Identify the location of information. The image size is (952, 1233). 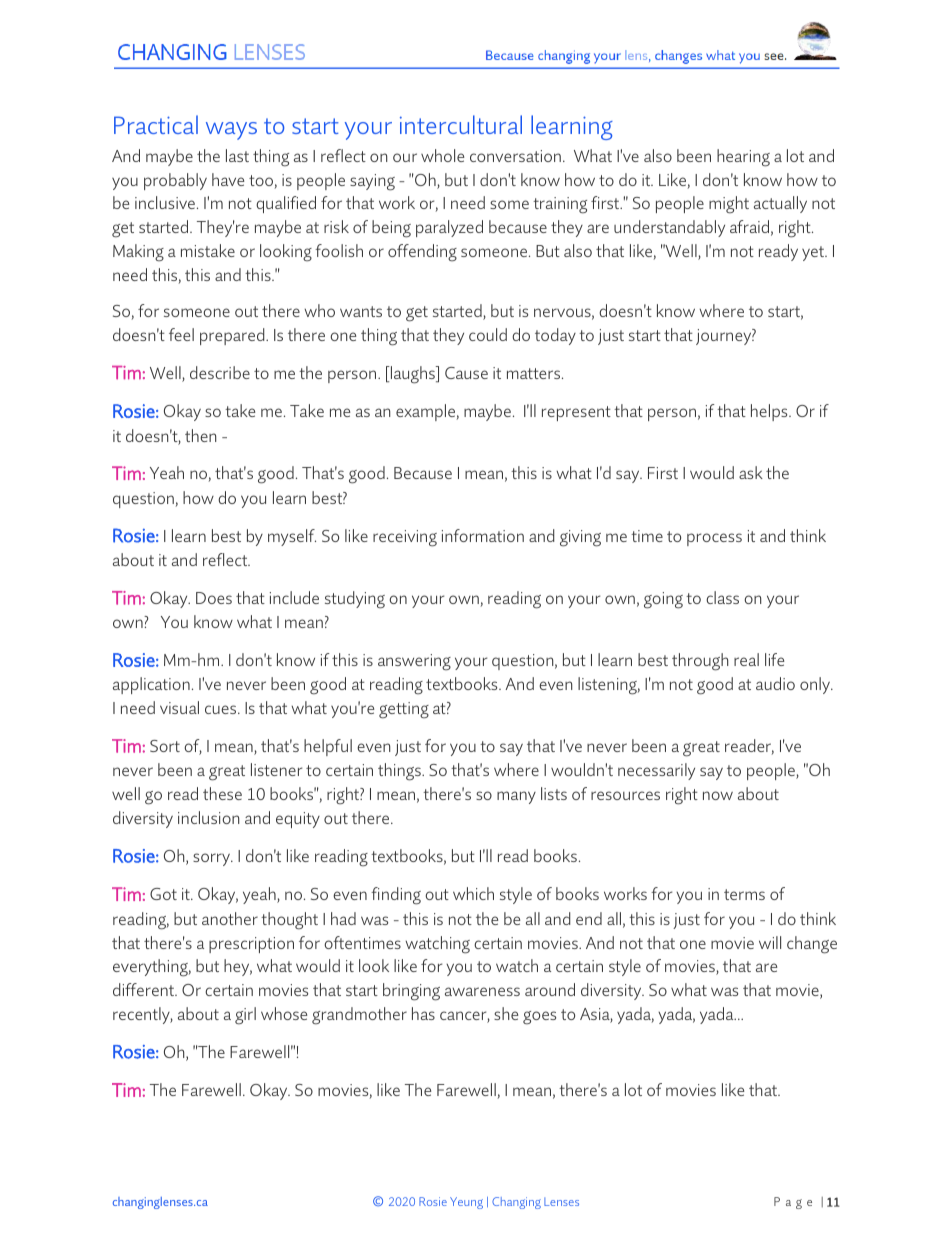
(483, 535).
